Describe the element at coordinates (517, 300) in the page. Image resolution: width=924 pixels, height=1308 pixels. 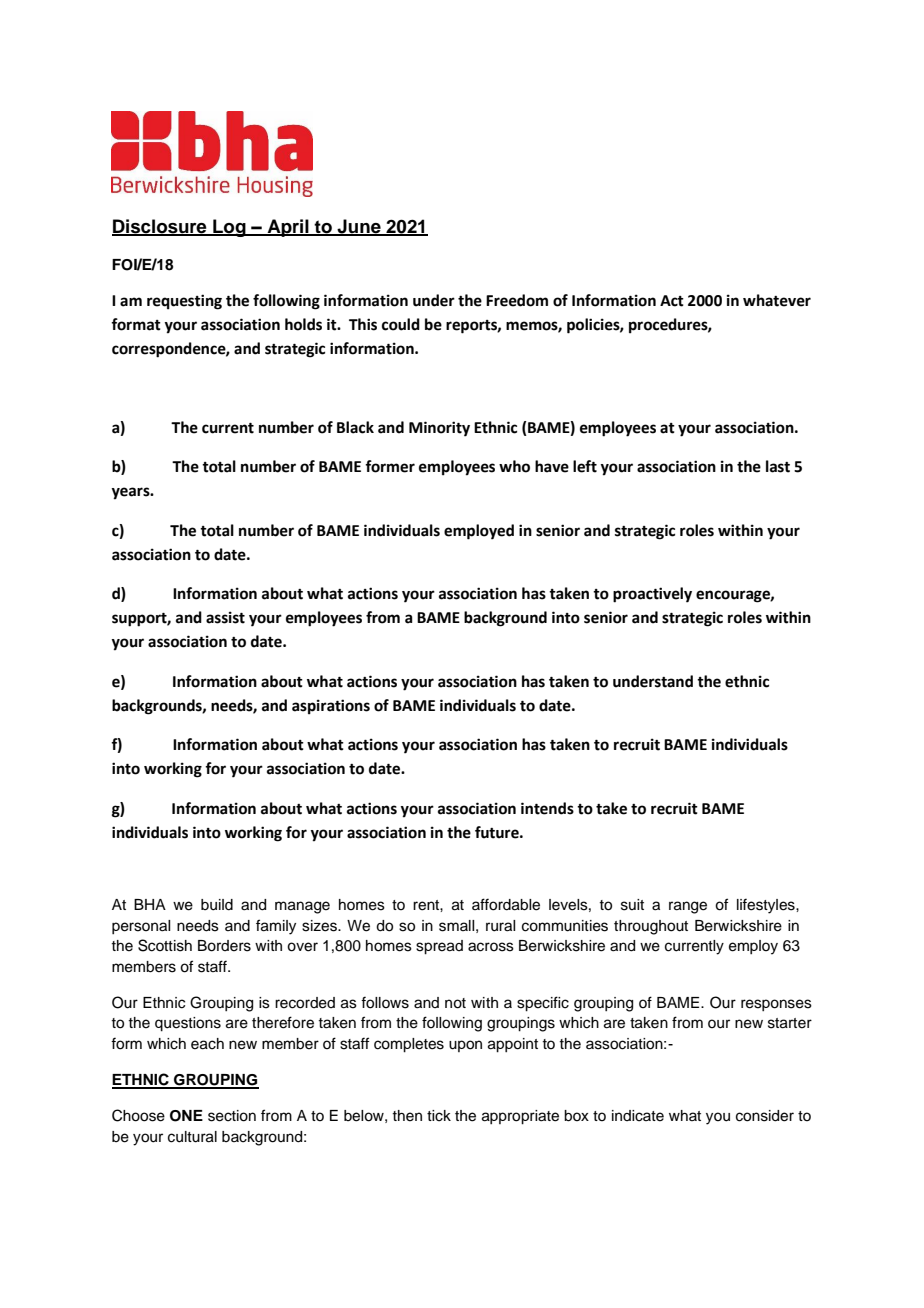
I see `Freedom` at that location.
